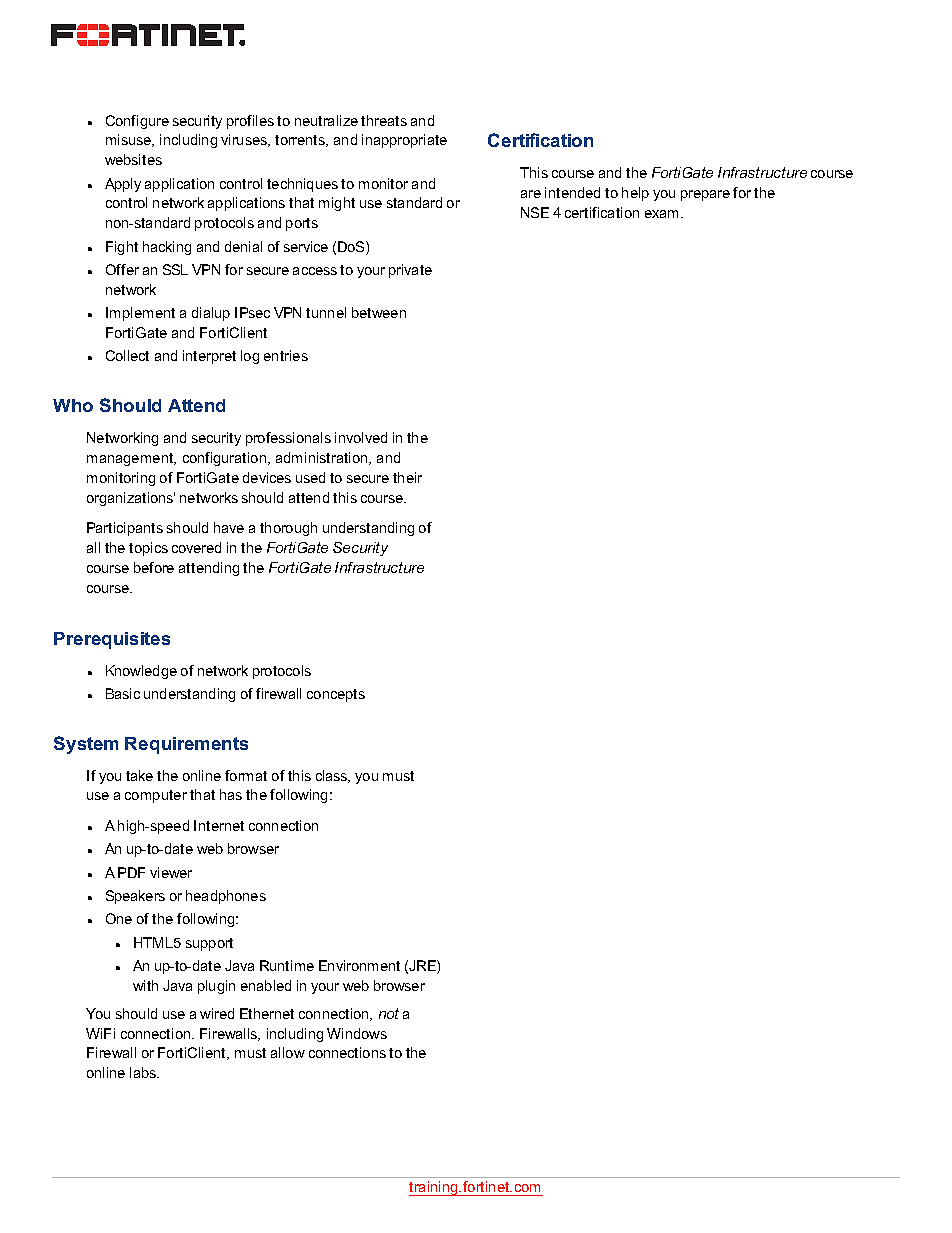  I want to click on help, so click(635, 194).
